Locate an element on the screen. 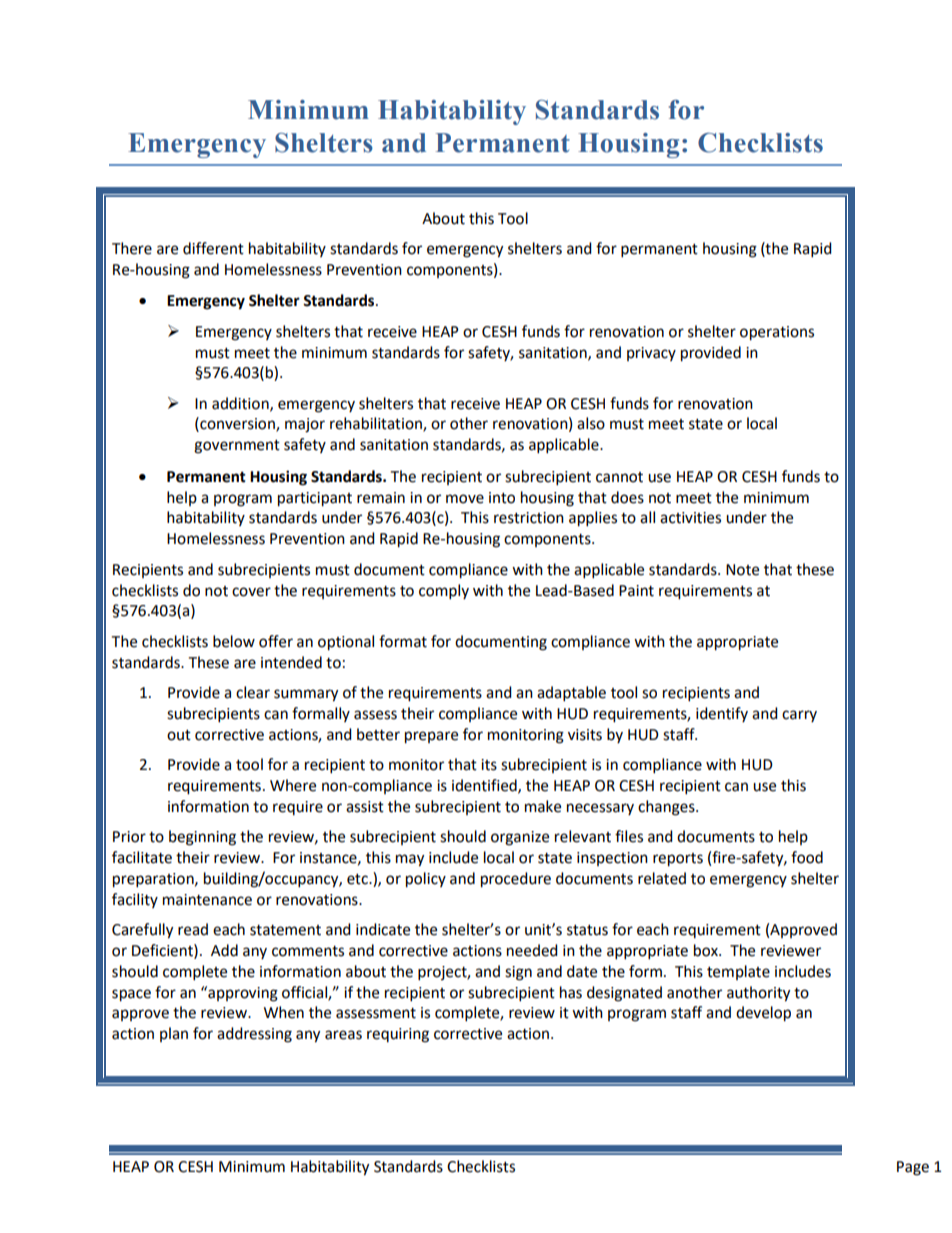 The width and height of the screenshot is (952, 1233). addressing is located at coordinates (254, 1035).
